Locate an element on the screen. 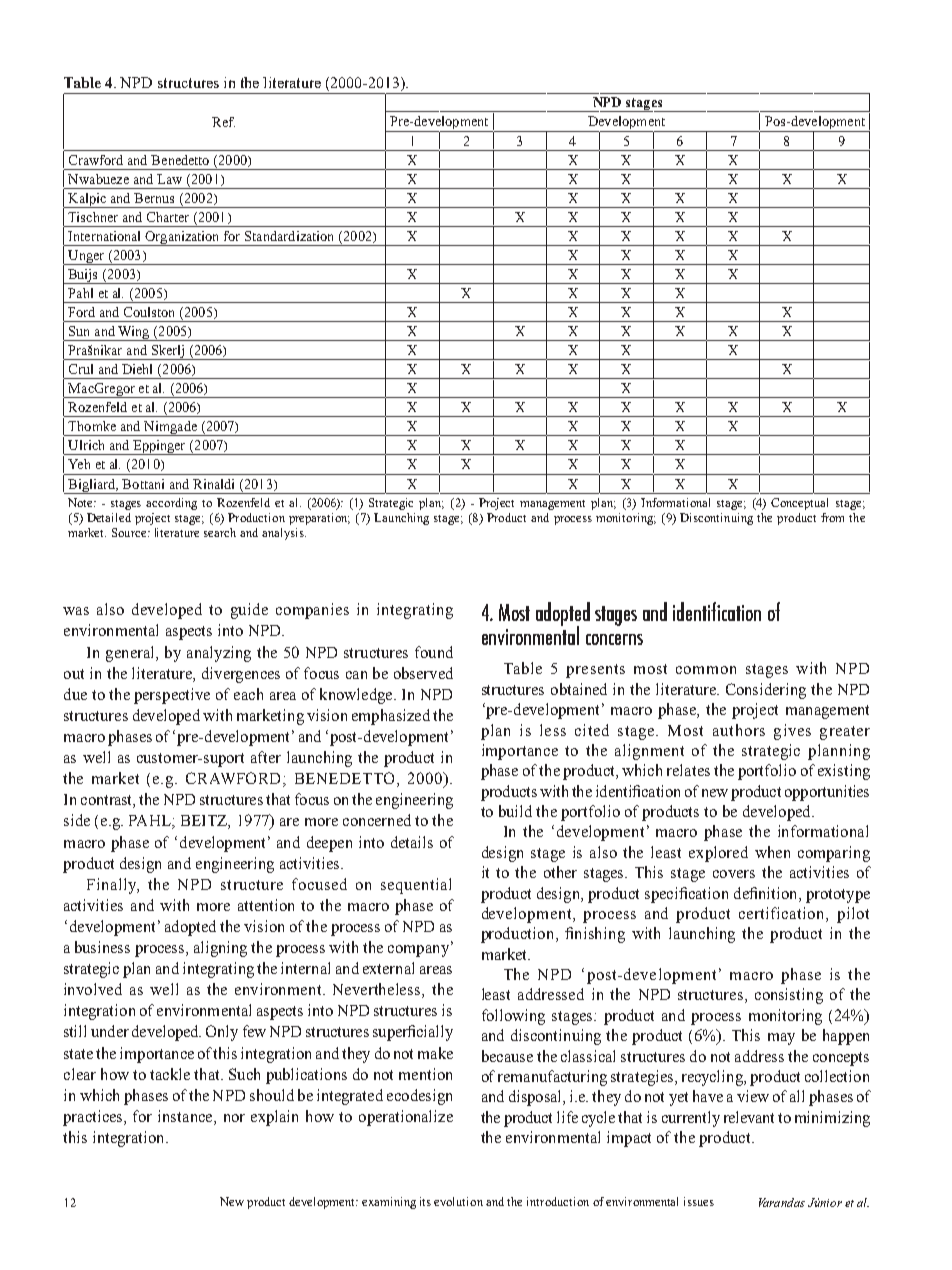  from is located at coordinates (832, 517).
